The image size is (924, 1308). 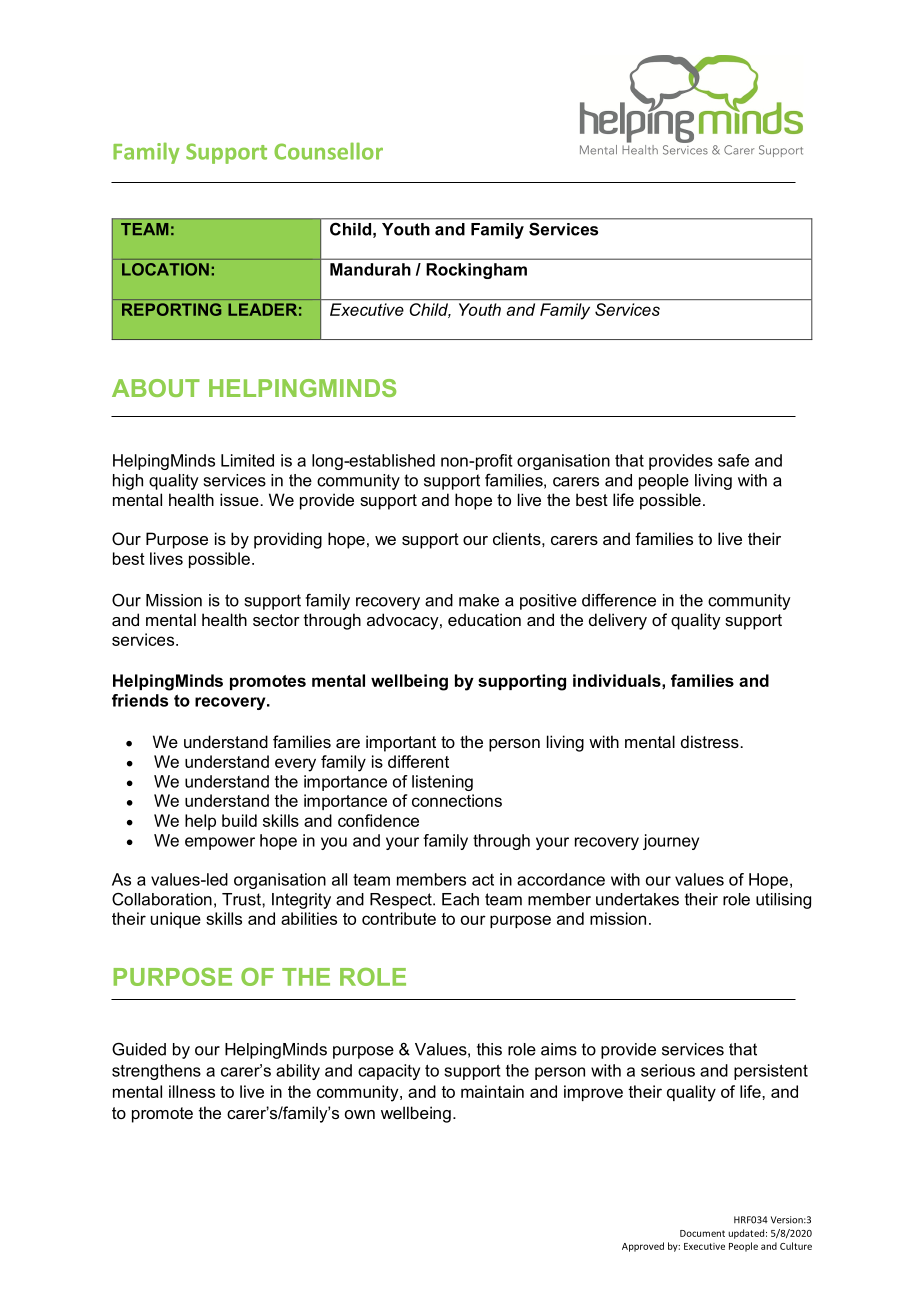 What do you see at coordinates (165, 269) in the image?
I see `LOCATION` at bounding box center [165, 269].
